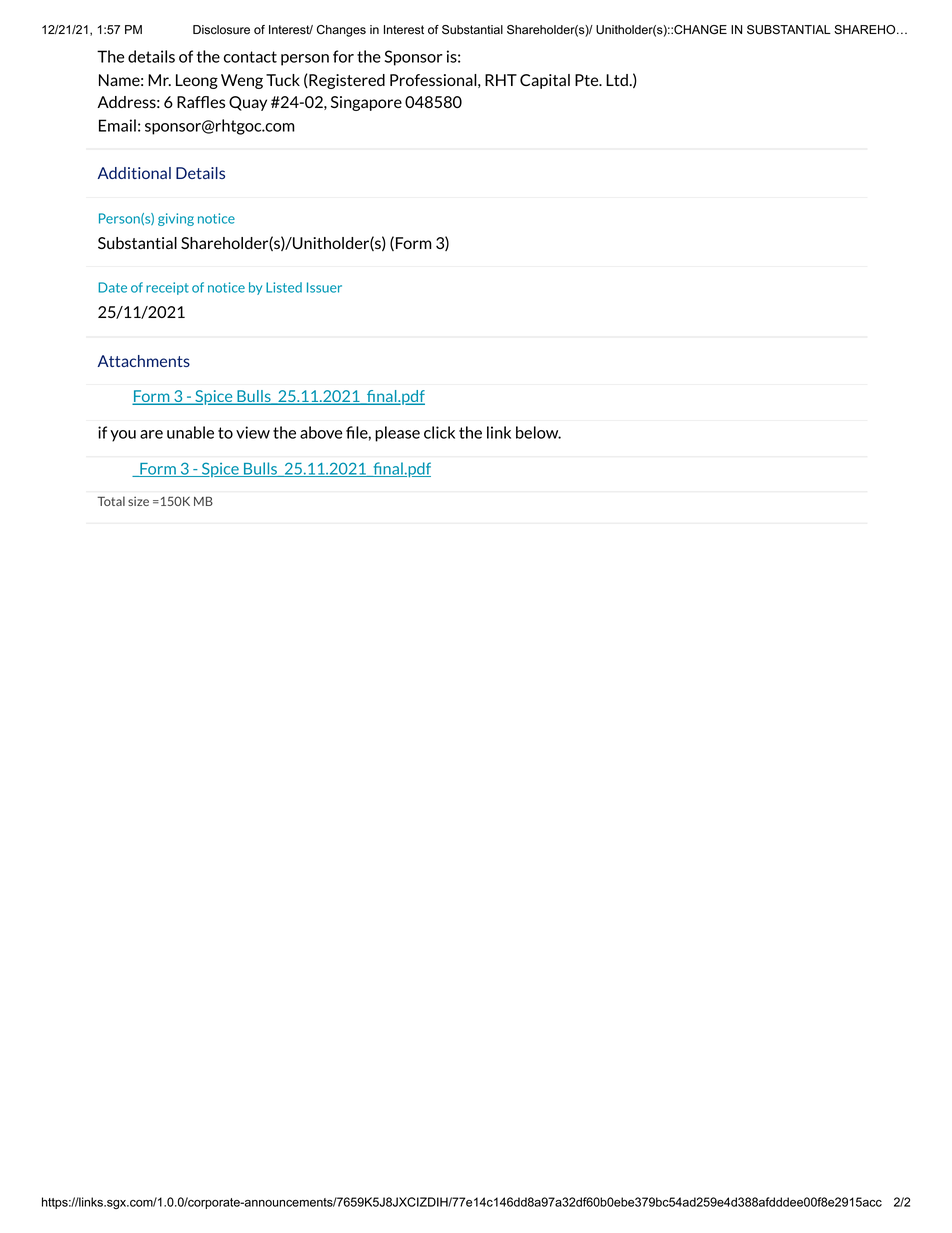  I want to click on please, so click(397, 434).
